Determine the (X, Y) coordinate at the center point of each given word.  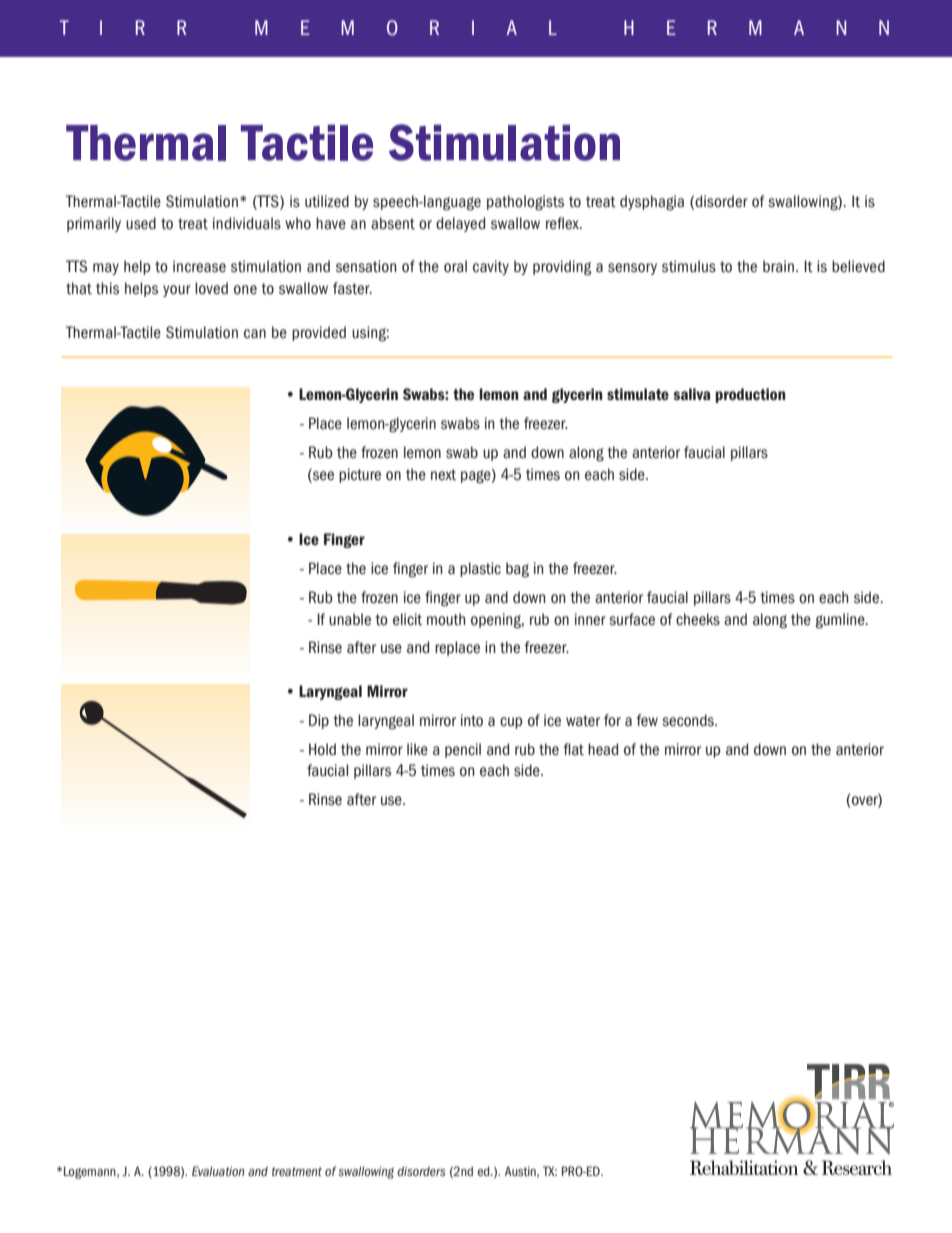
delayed (460, 224)
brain (778, 266)
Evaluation (218, 1171)
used (141, 223)
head (603, 749)
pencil (463, 750)
